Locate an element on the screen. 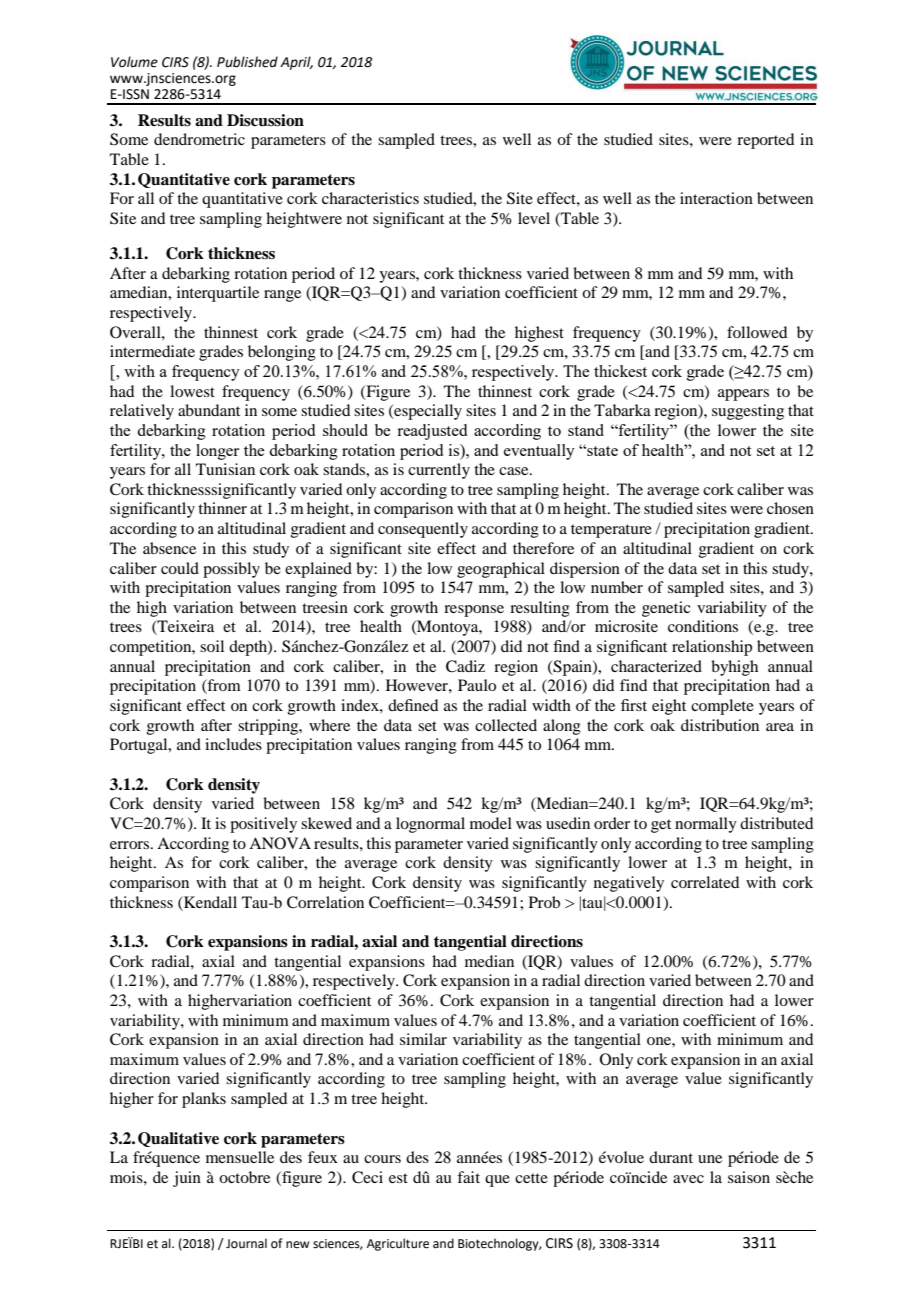  reported is located at coordinates (765, 141).
